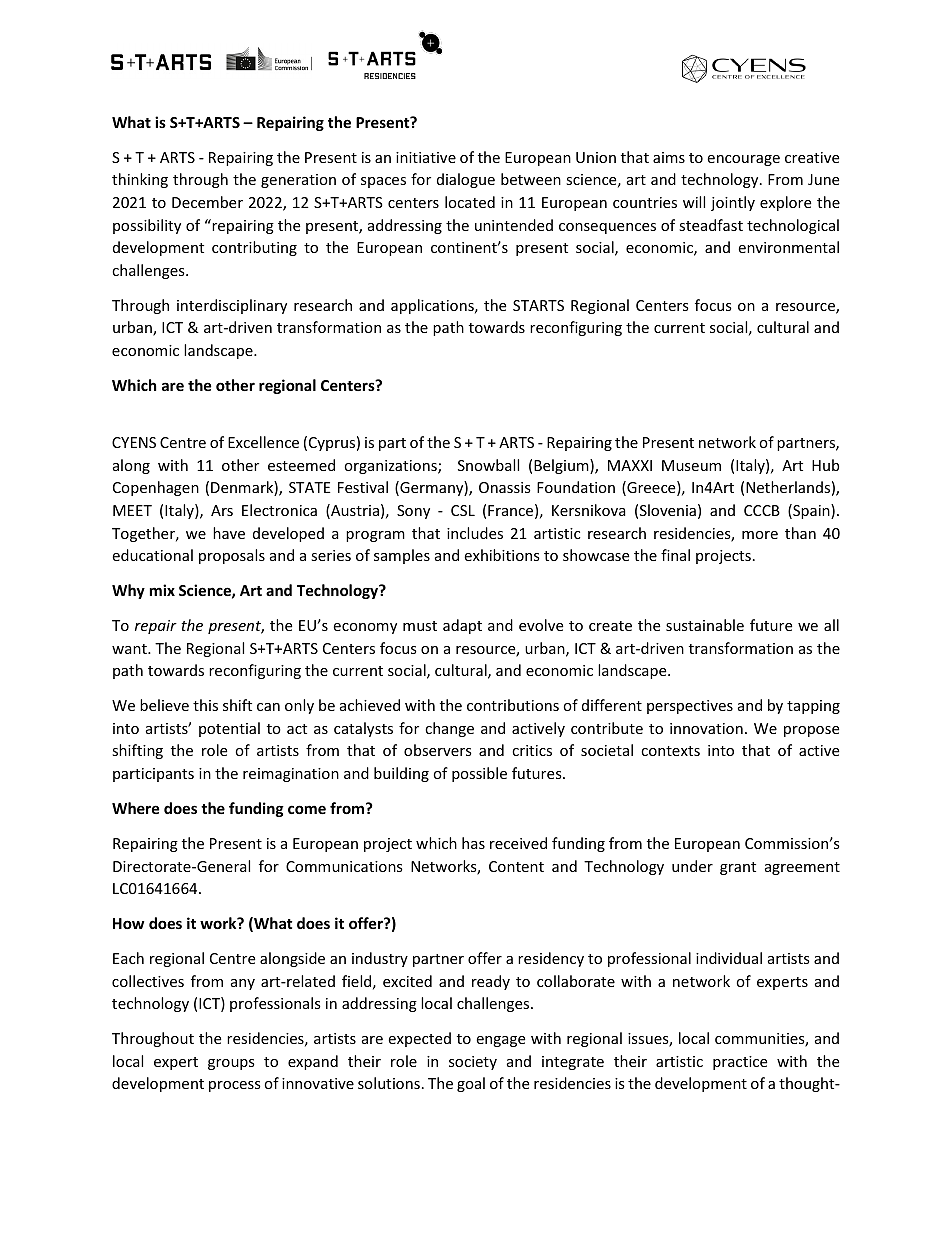  Describe the element at coordinates (733, 203) in the screenshot. I see `jointly` at that location.
